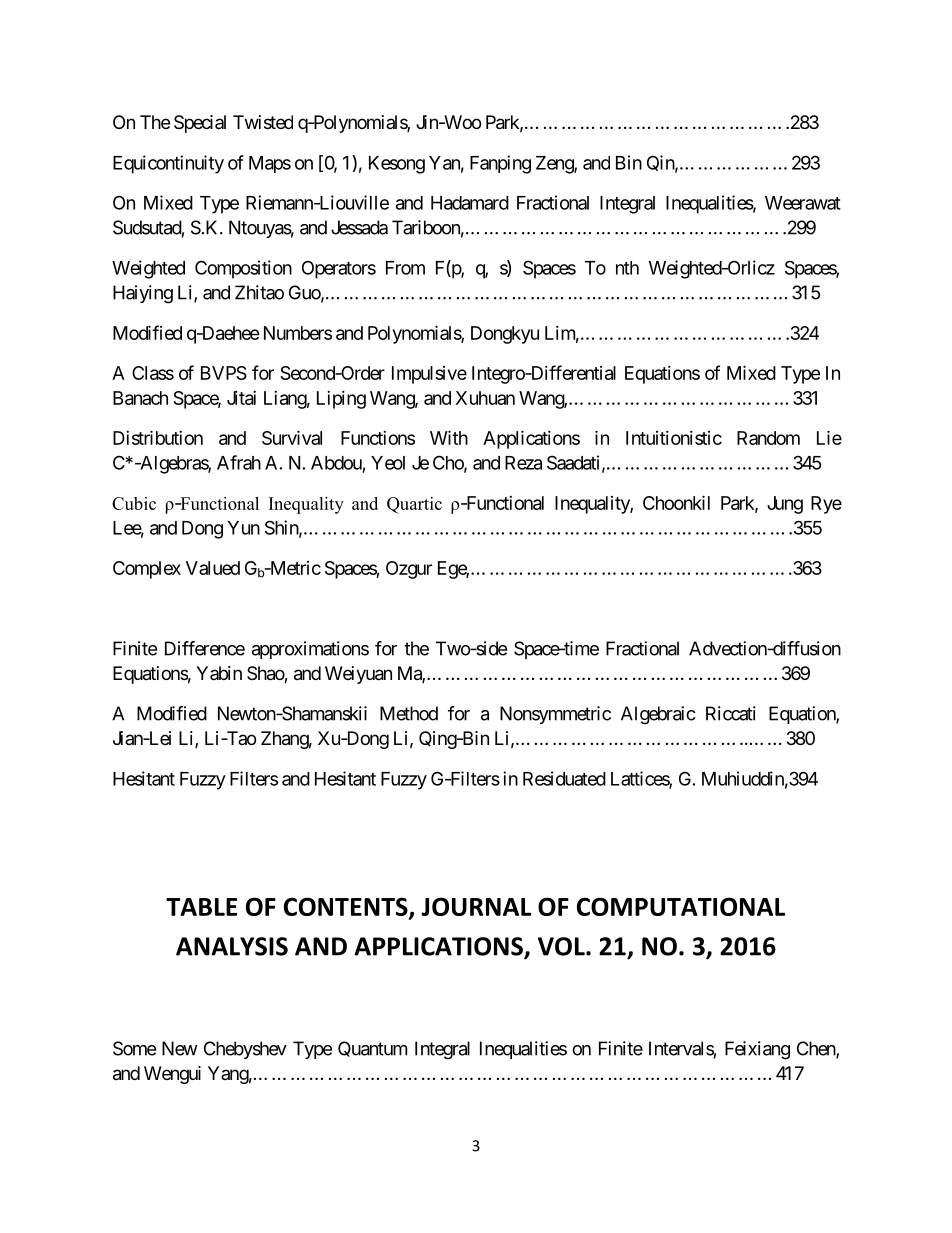  What do you see at coordinates (768, 438) in the document?
I see `Random` at bounding box center [768, 438].
